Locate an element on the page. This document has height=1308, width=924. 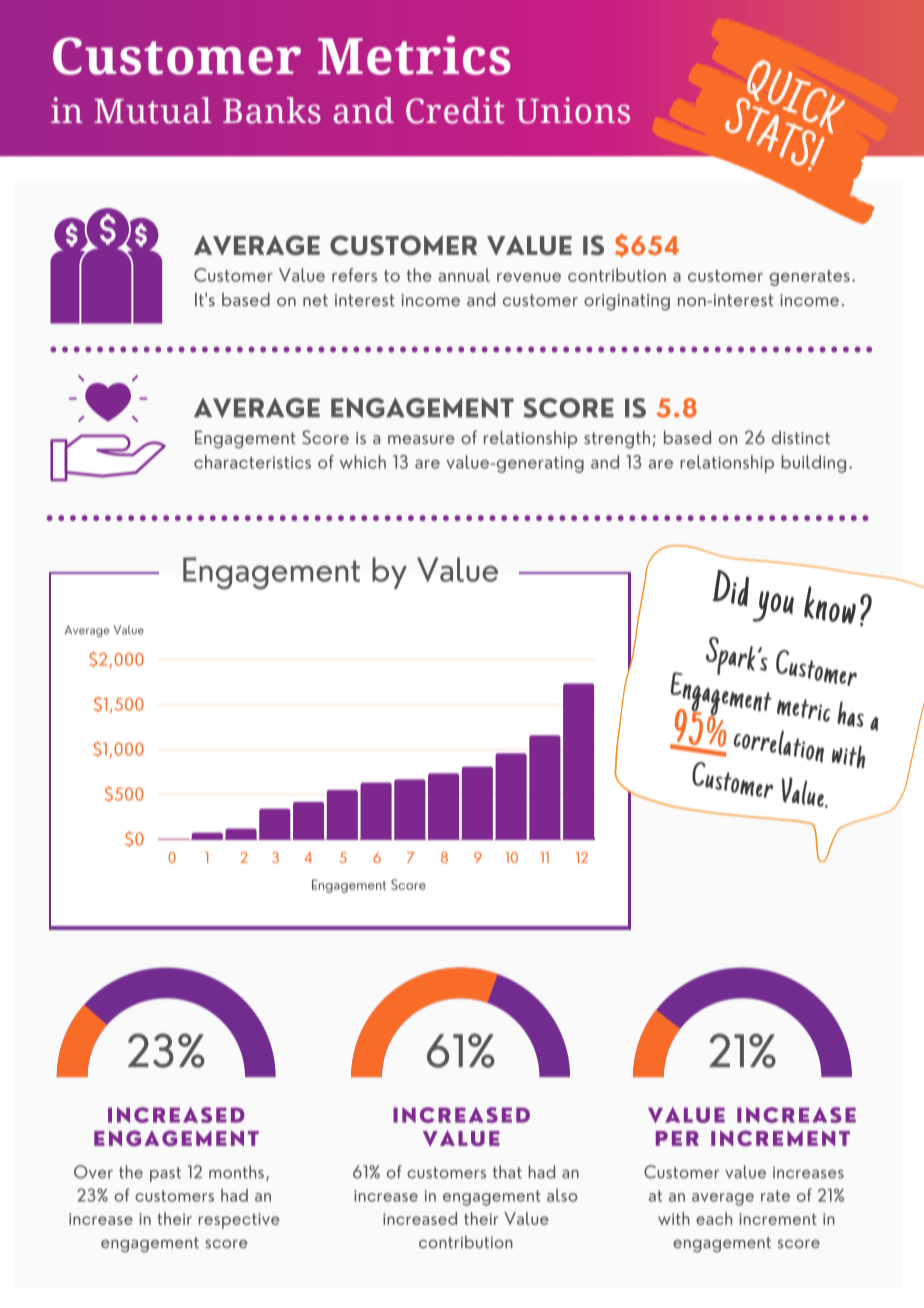
Mutual is located at coordinates (153, 110).
